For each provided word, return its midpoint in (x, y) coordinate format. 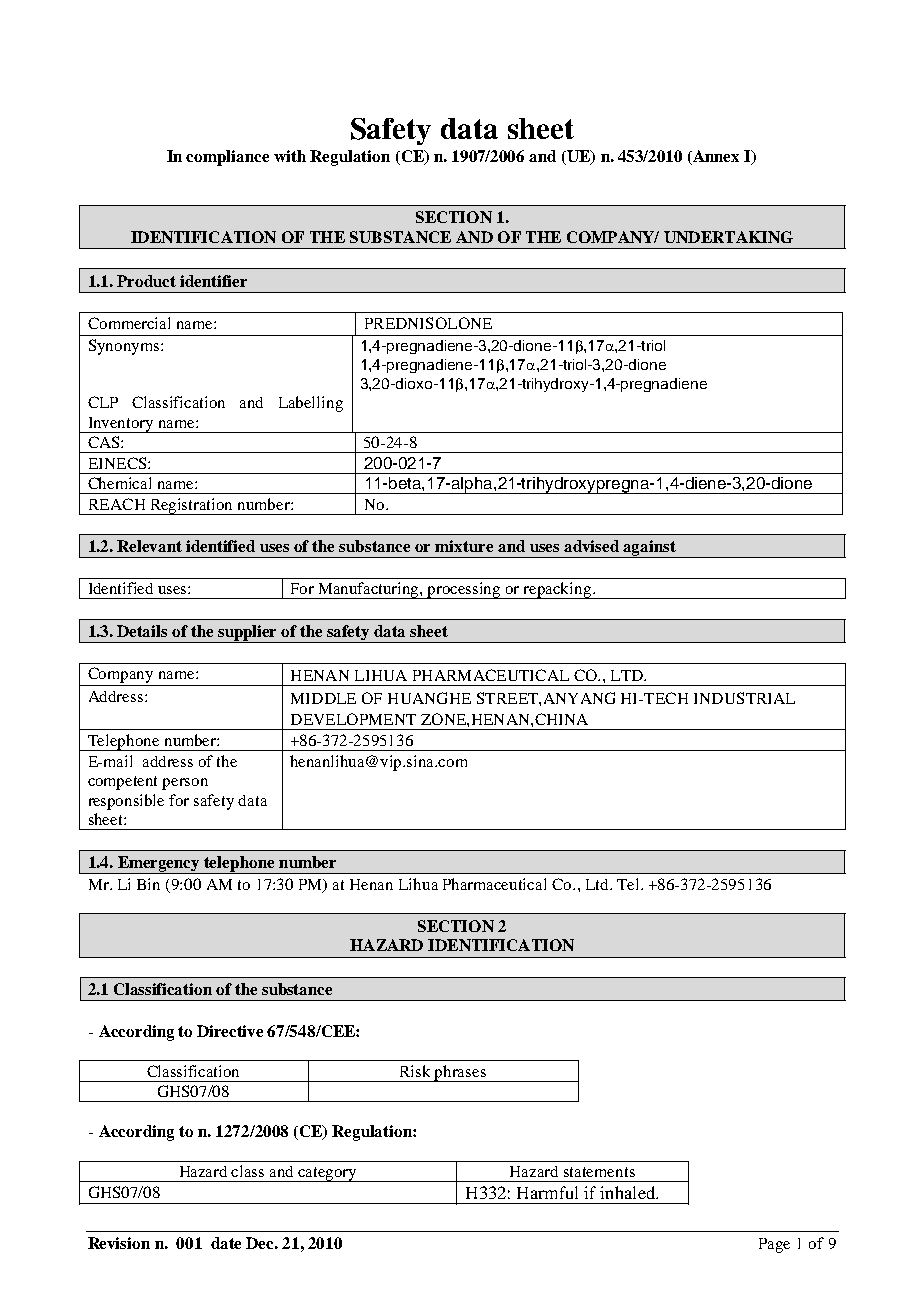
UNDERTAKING (728, 237)
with (290, 156)
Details (142, 631)
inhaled (628, 1192)
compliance (227, 158)
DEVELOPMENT (353, 719)
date (226, 1243)
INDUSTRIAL (744, 698)
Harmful (547, 1192)
